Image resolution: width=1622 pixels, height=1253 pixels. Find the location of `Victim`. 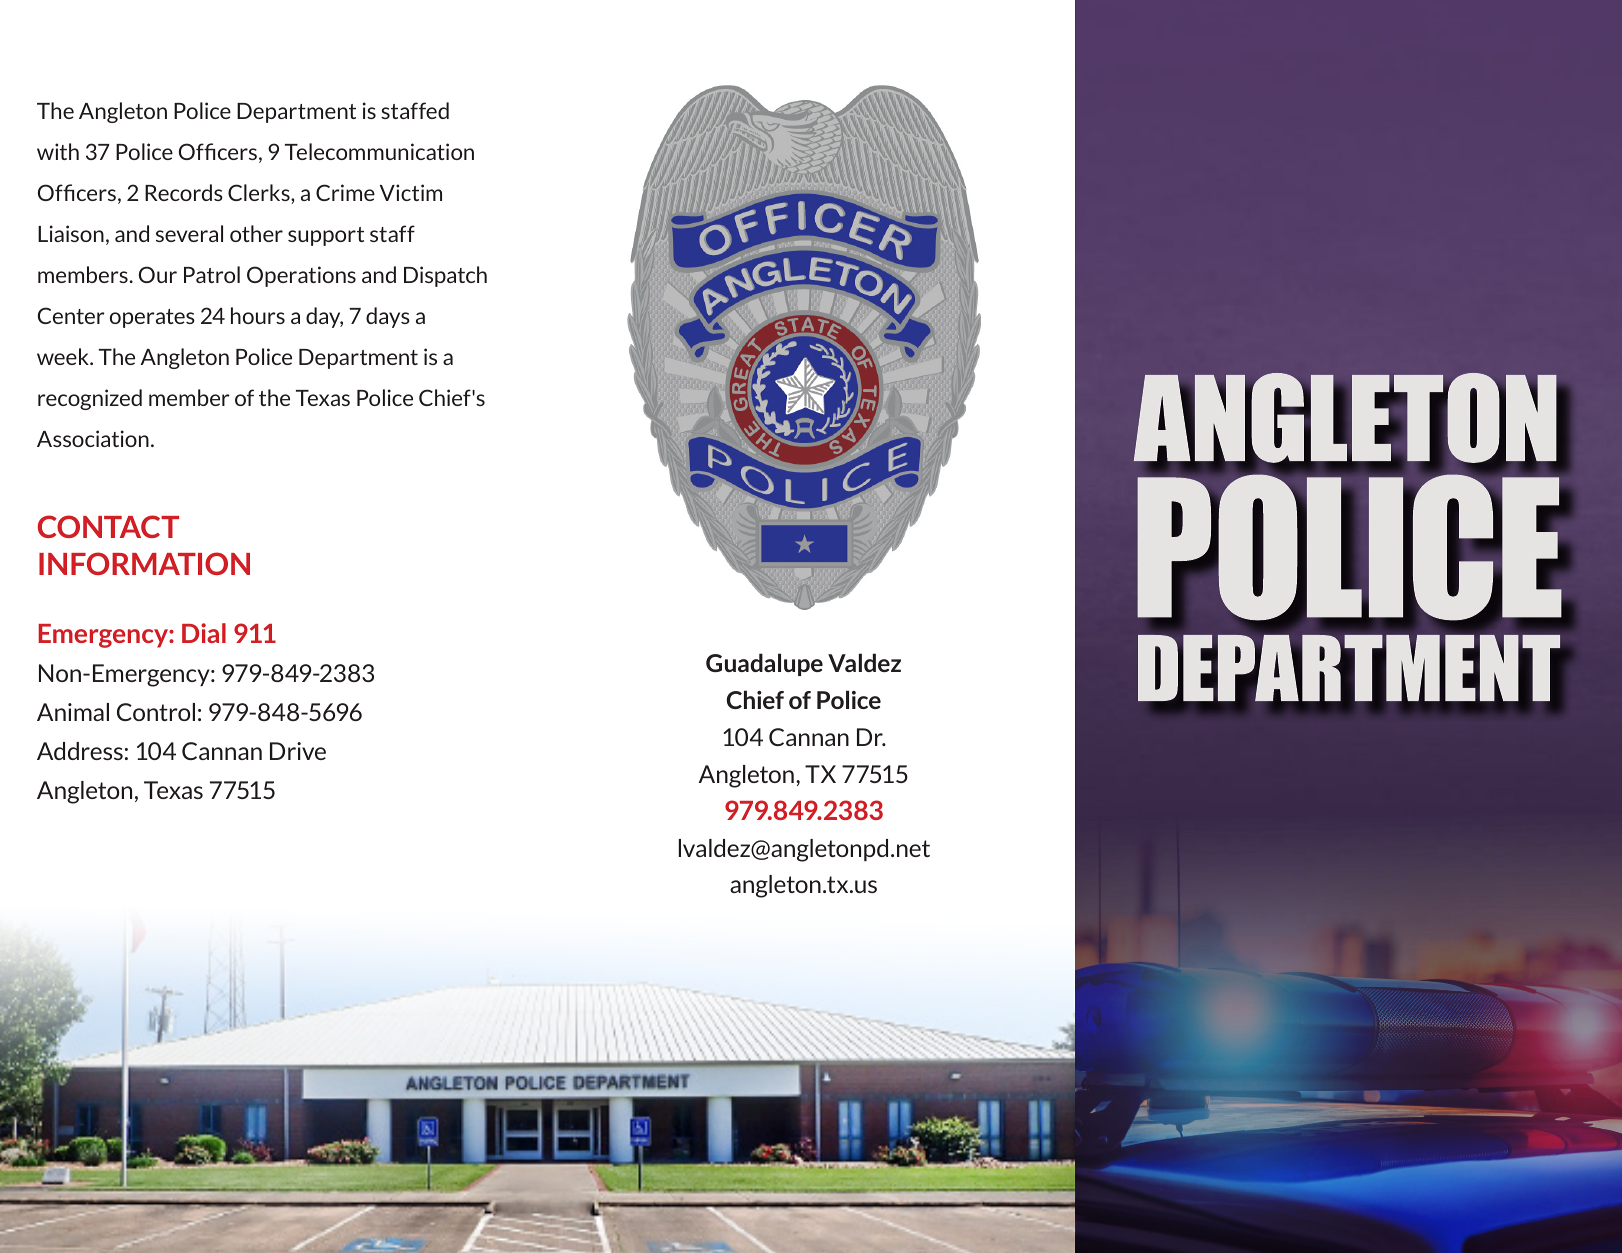

Victim is located at coordinates (411, 192).
